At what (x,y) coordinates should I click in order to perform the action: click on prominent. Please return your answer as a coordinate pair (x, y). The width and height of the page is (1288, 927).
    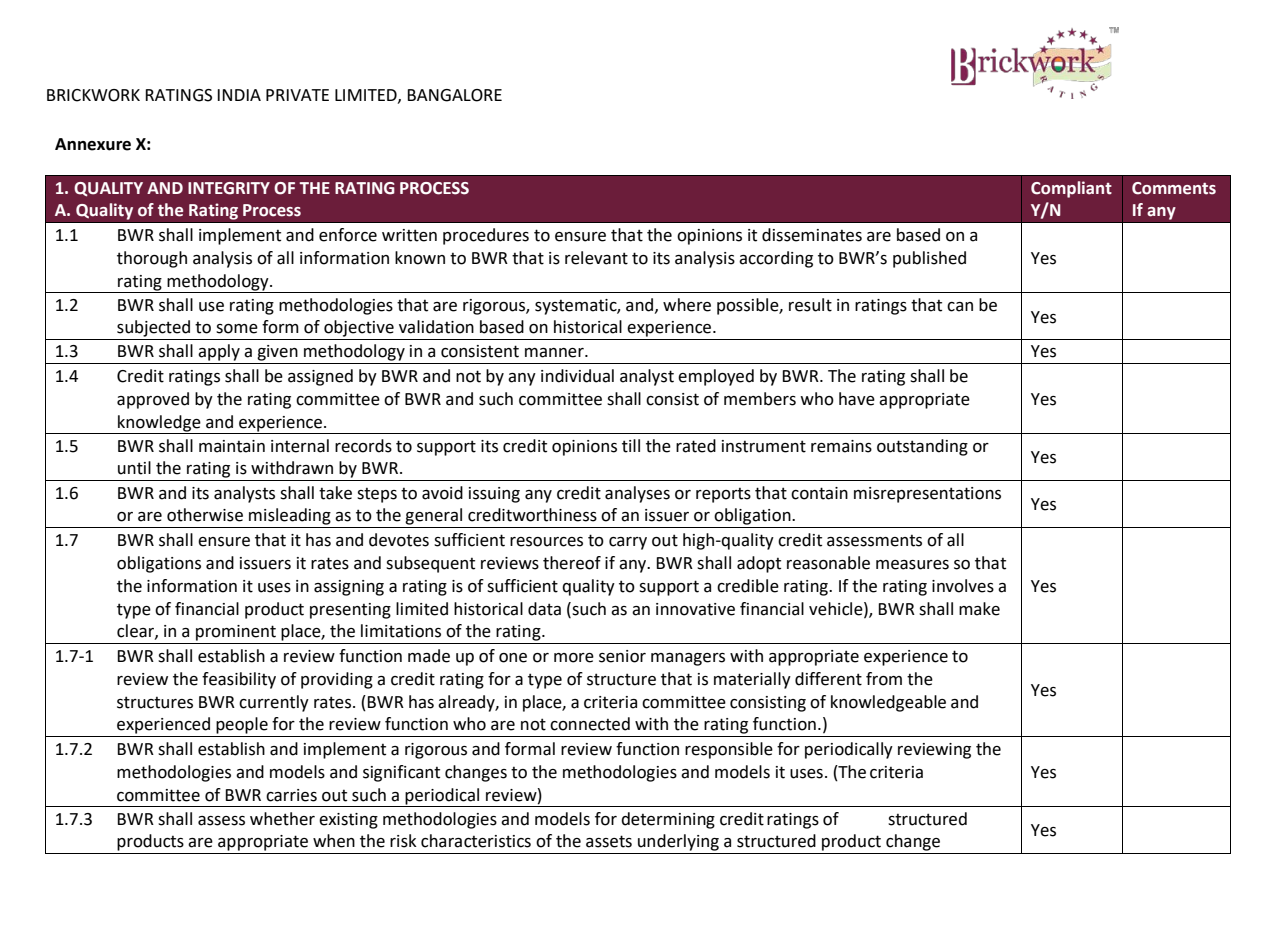
    Looking at the image, I should click on (236, 633).
